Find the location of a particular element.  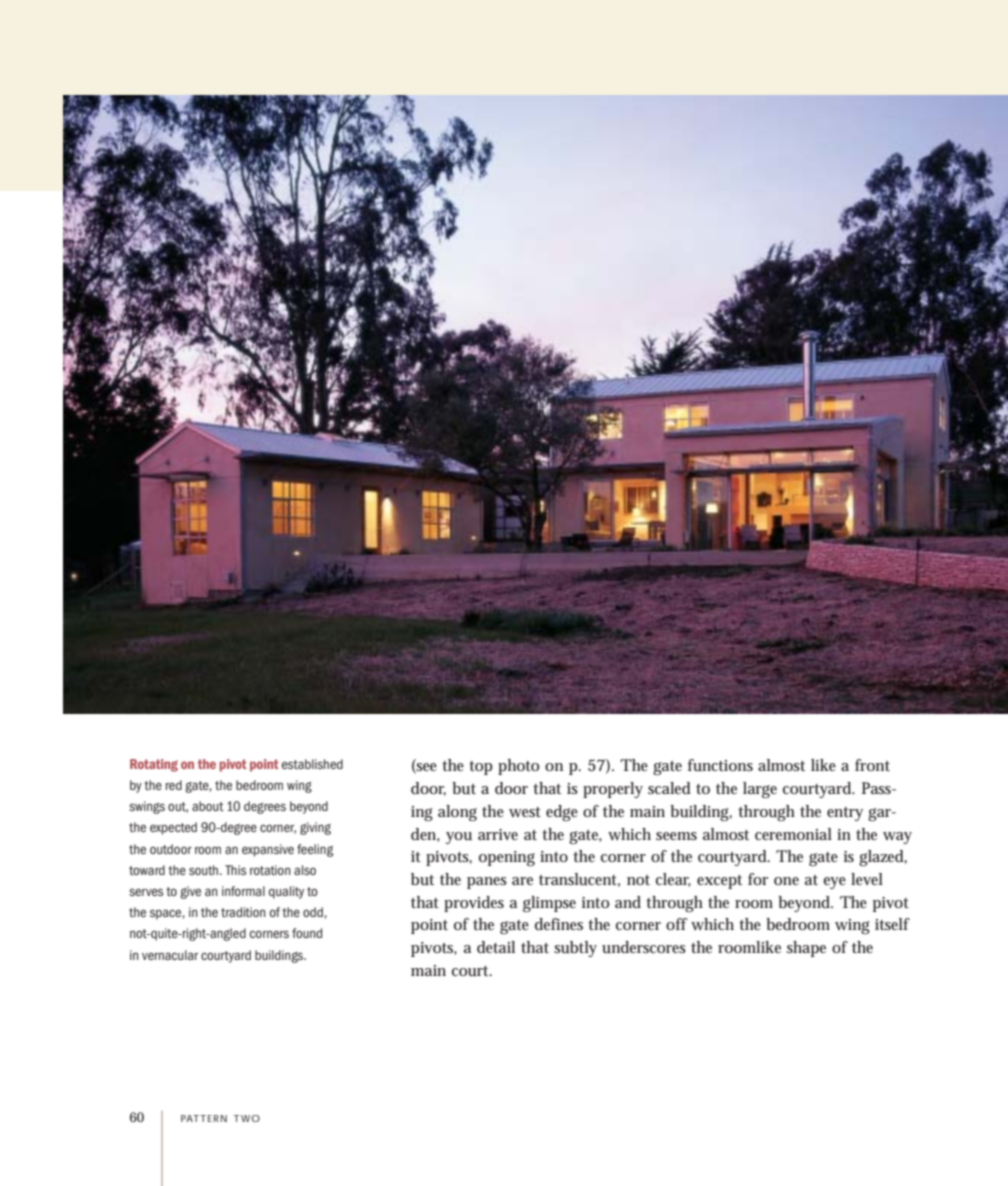

shape is located at coordinates (806, 949).
